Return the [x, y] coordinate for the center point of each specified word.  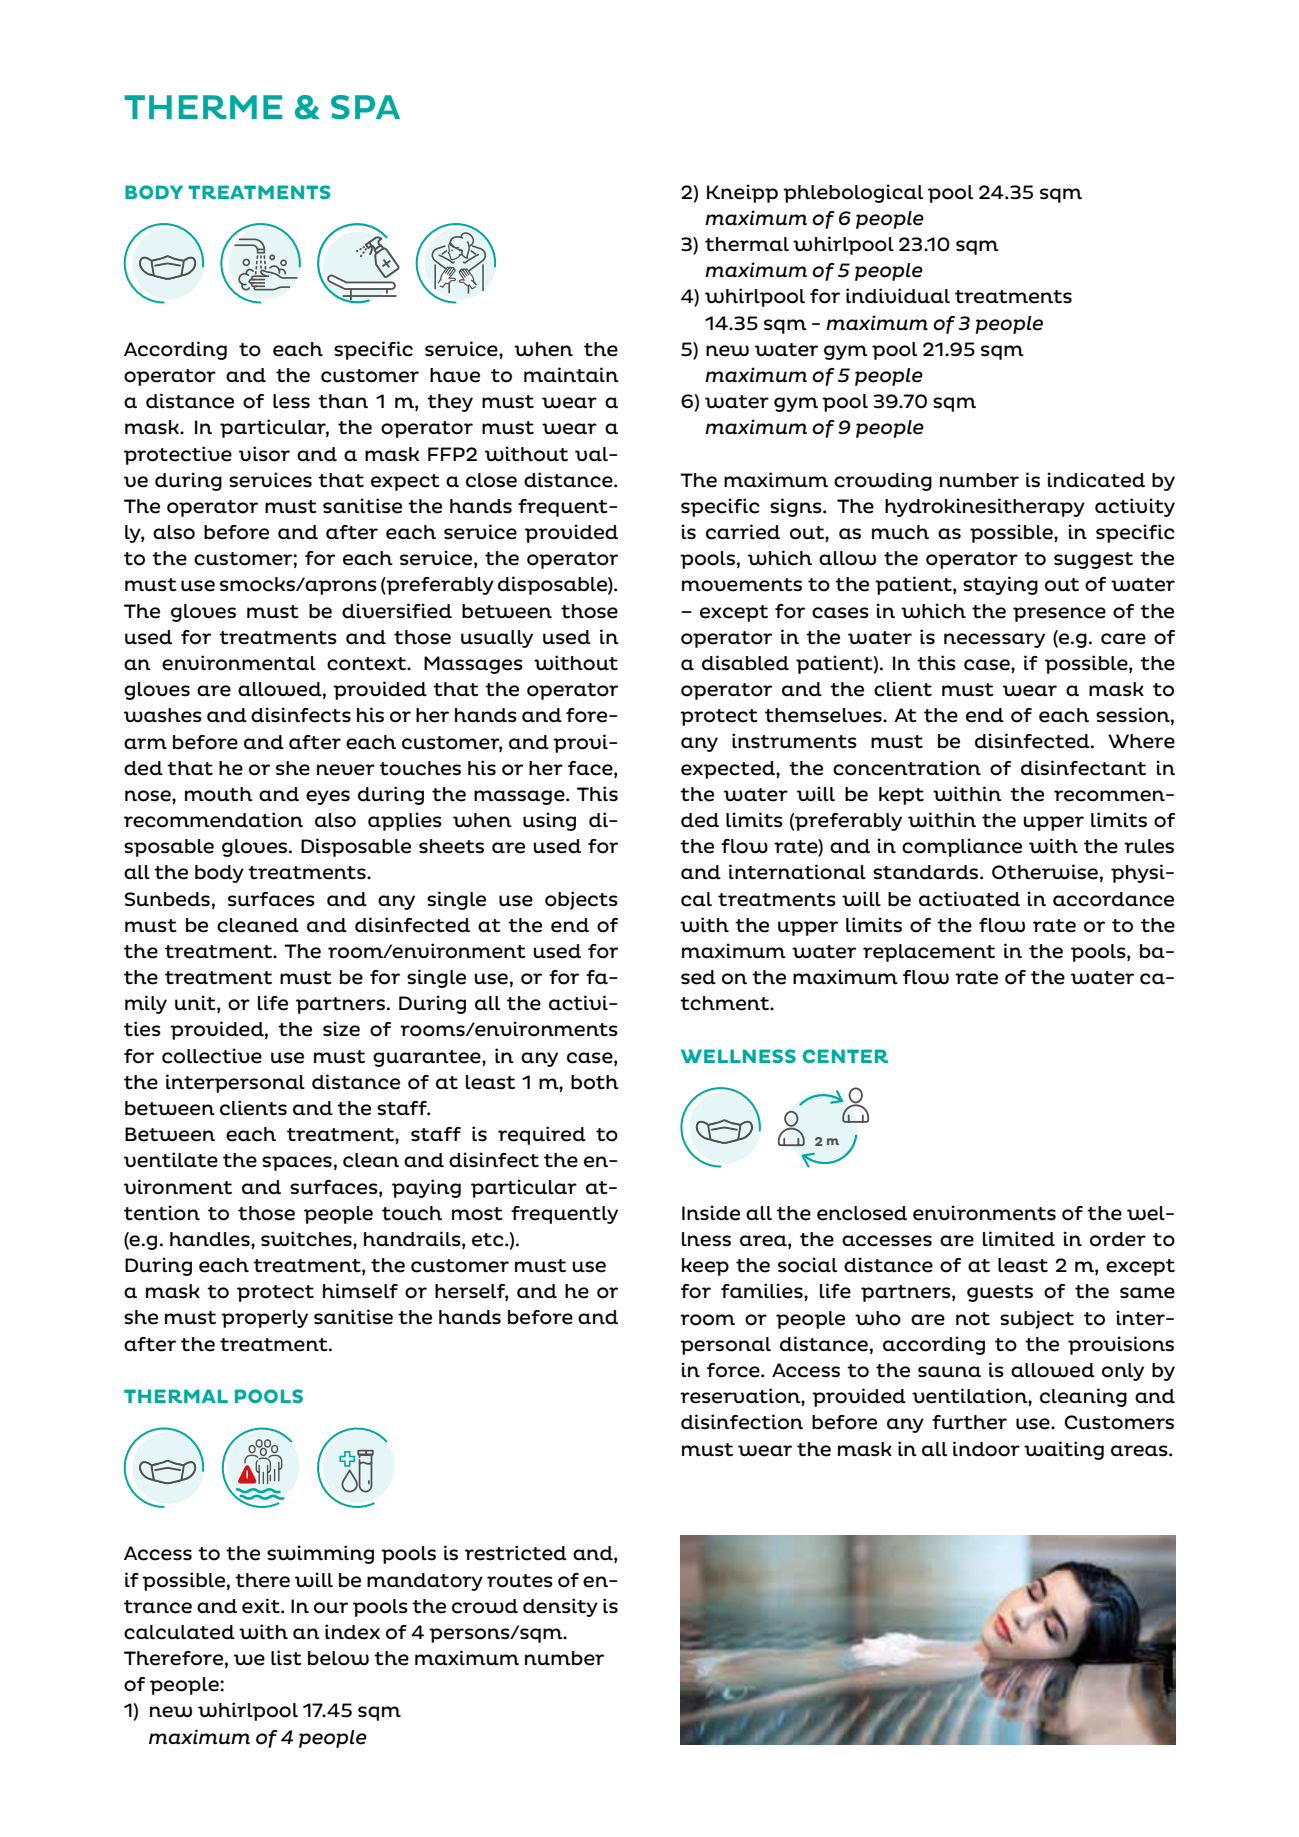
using [549, 821]
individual [898, 295]
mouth [219, 794]
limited [1019, 1239]
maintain [571, 374]
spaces [297, 1163]
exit [262, 1606]
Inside [711, 1213]
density [560, 1607]
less [291, 401]
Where [1141, 741]
